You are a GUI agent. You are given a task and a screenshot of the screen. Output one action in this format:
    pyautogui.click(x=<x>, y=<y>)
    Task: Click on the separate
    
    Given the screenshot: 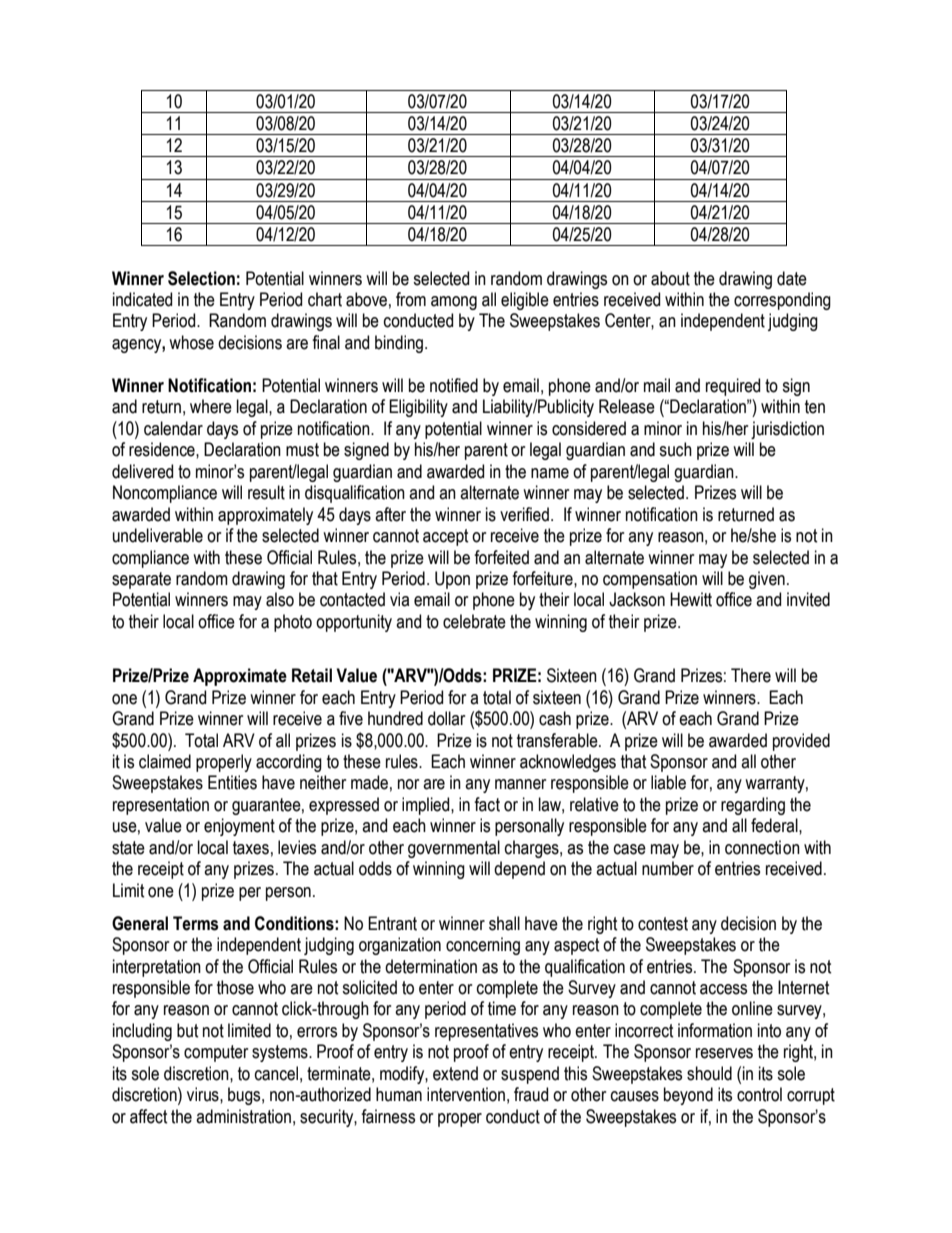 What is the action you would take?
    pyautogui.click(x=141, y=580)
